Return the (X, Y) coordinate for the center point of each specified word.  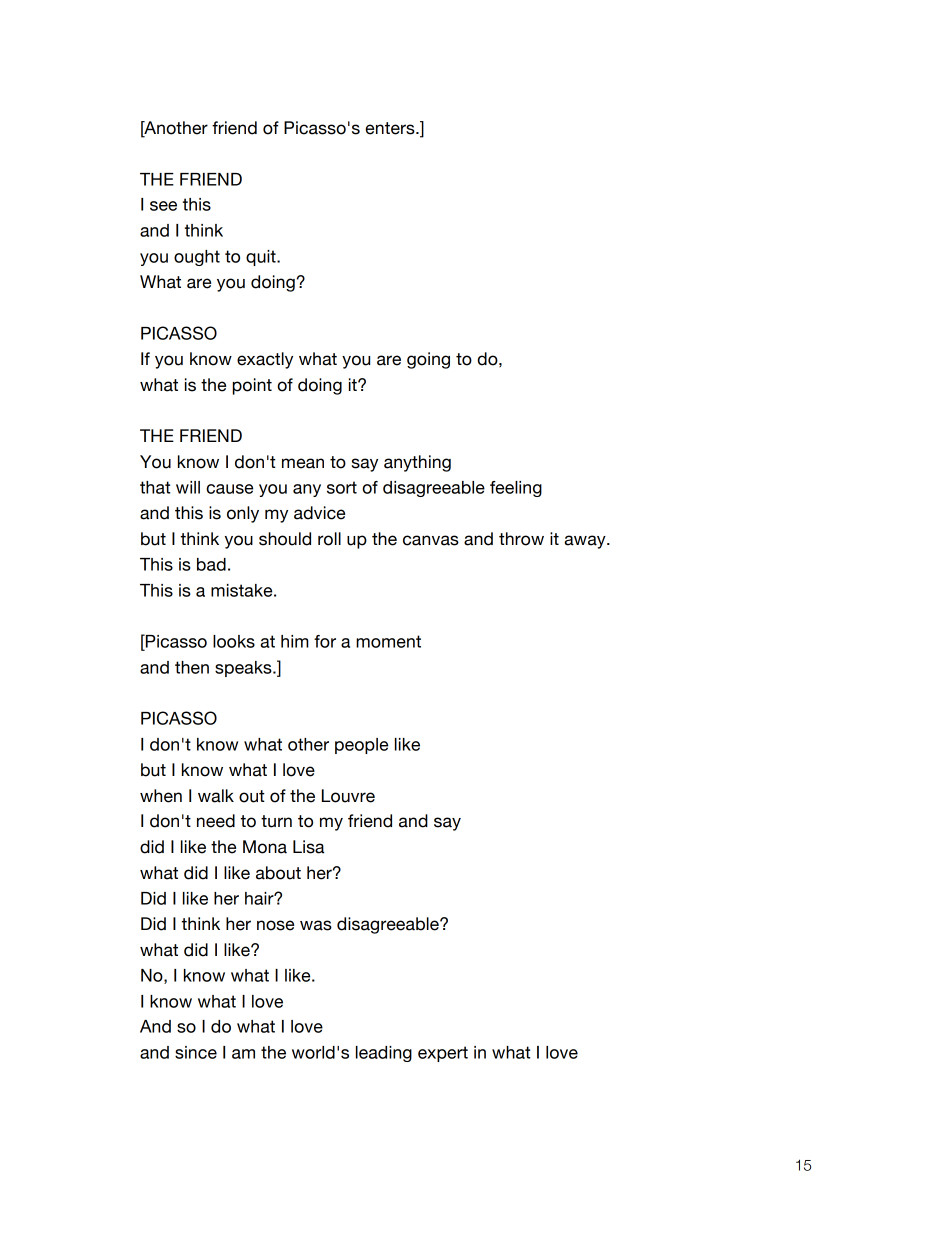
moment (388, 641)
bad (211, 564)
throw (521, 539)
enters (391, 128)
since (196, 1052)
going (428, 360)
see (163, 206)
